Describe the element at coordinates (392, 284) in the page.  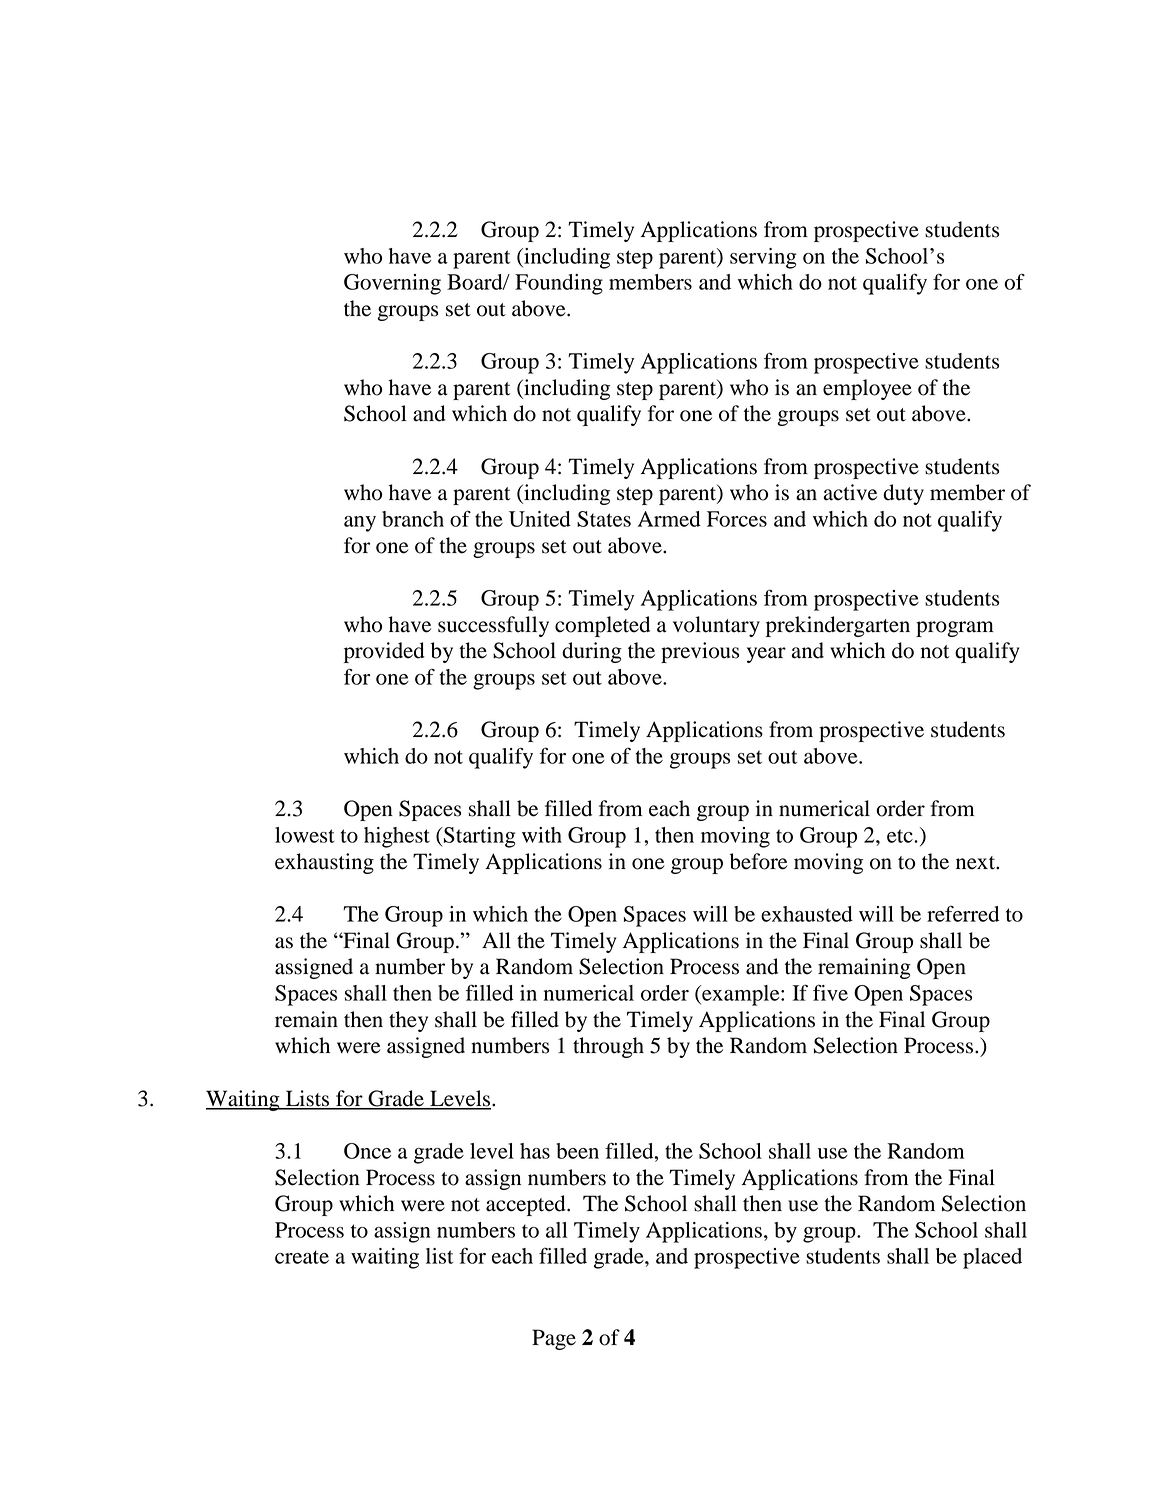
I see `Governing` at that location.
